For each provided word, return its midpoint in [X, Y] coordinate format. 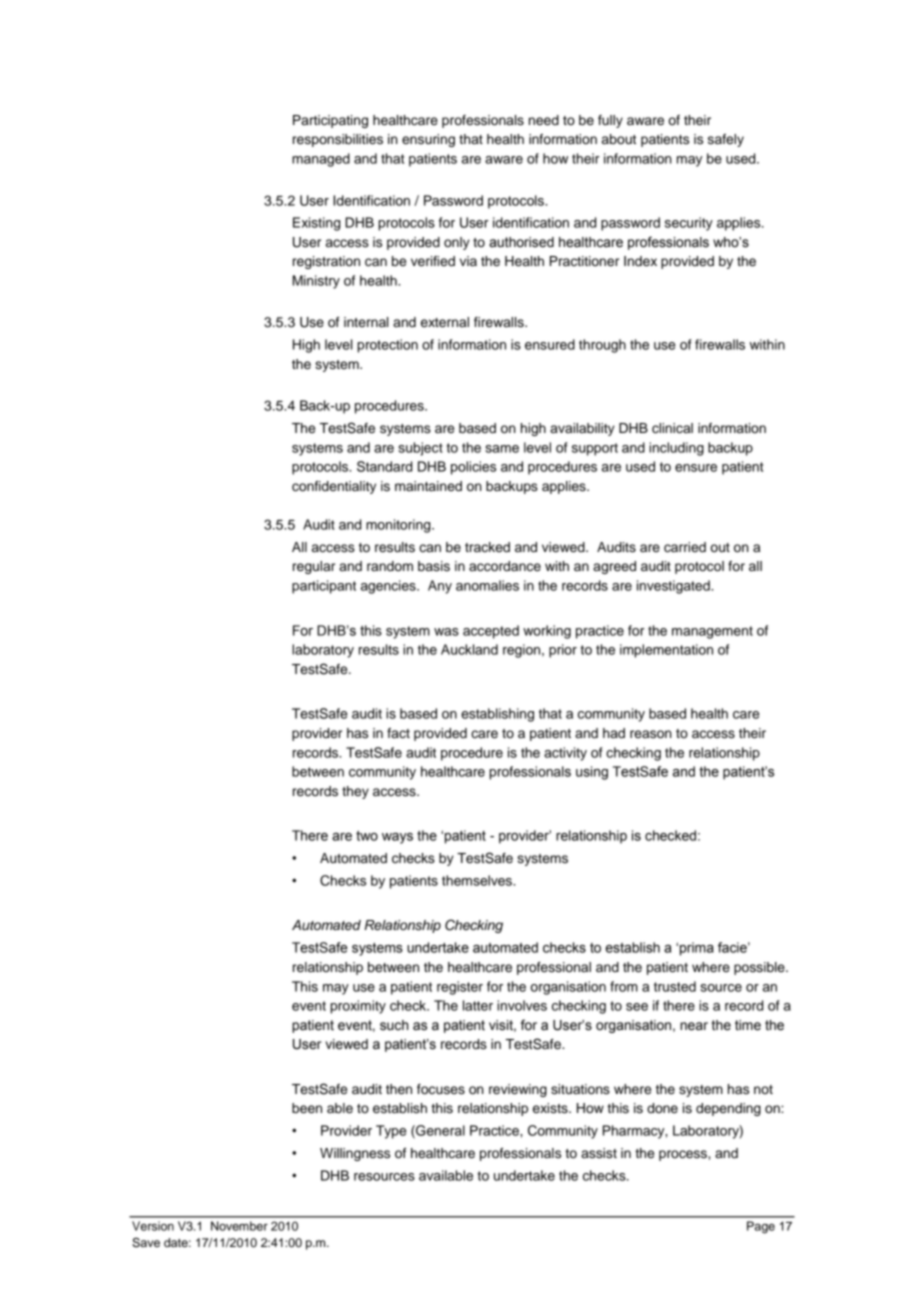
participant [324, 587]
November [239, 1226]
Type [391, 1132]
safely [726, 140]
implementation [666, 651]
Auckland [469, 649]
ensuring [428, 140]
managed [321, 160]
